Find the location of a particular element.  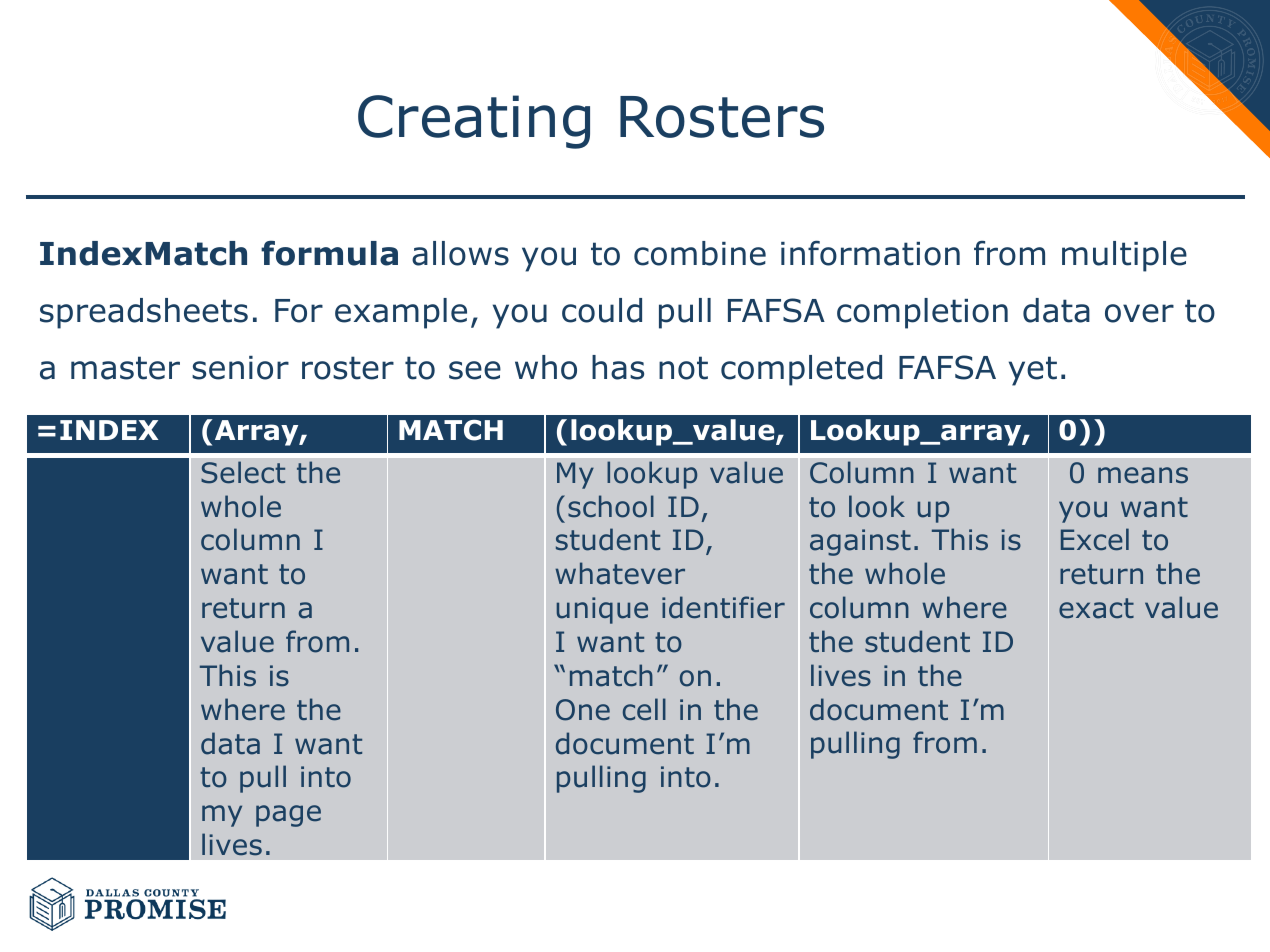

school is located at coordinates (611, 506).
